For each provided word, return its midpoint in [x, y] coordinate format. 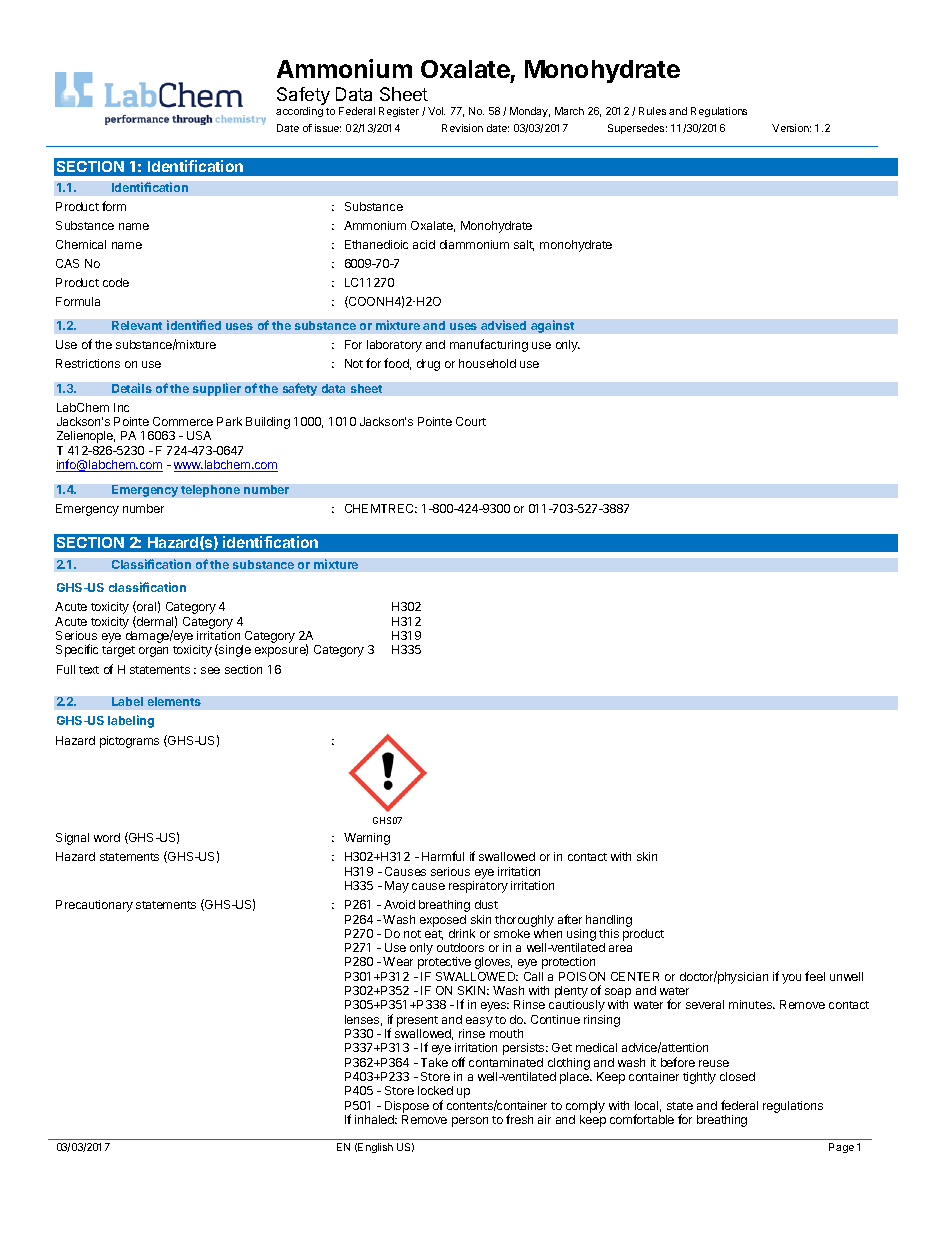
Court [471, 421]
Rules [652, 111]
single [234, 650]
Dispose [407, 1107]
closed [737, 1076]
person [470, 1122]
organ [153, 652]
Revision [462, 128]
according [299, 112]
